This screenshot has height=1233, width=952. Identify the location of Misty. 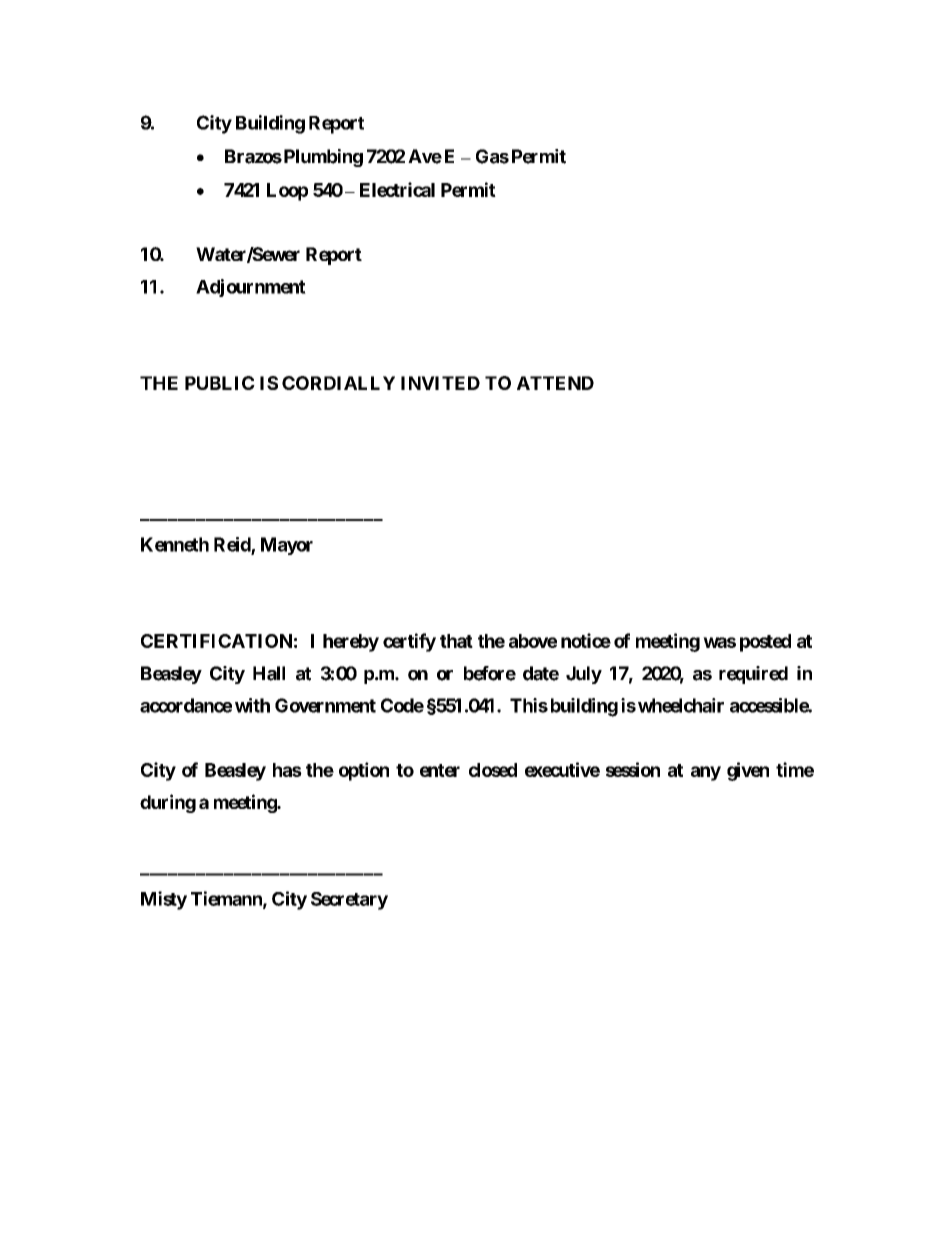
(164, 900).
